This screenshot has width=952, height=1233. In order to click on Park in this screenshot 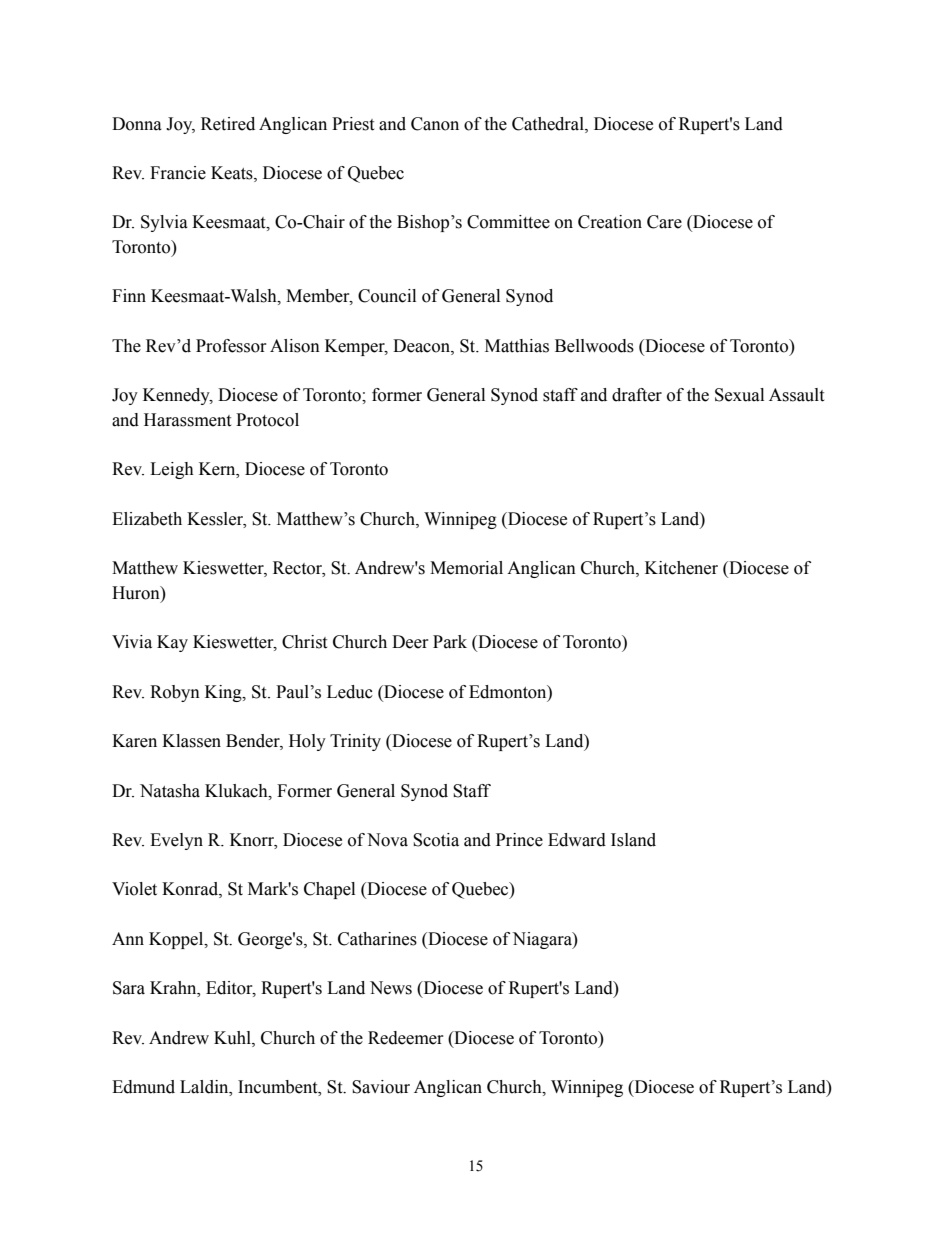, I will do `click(450, 642)`.
